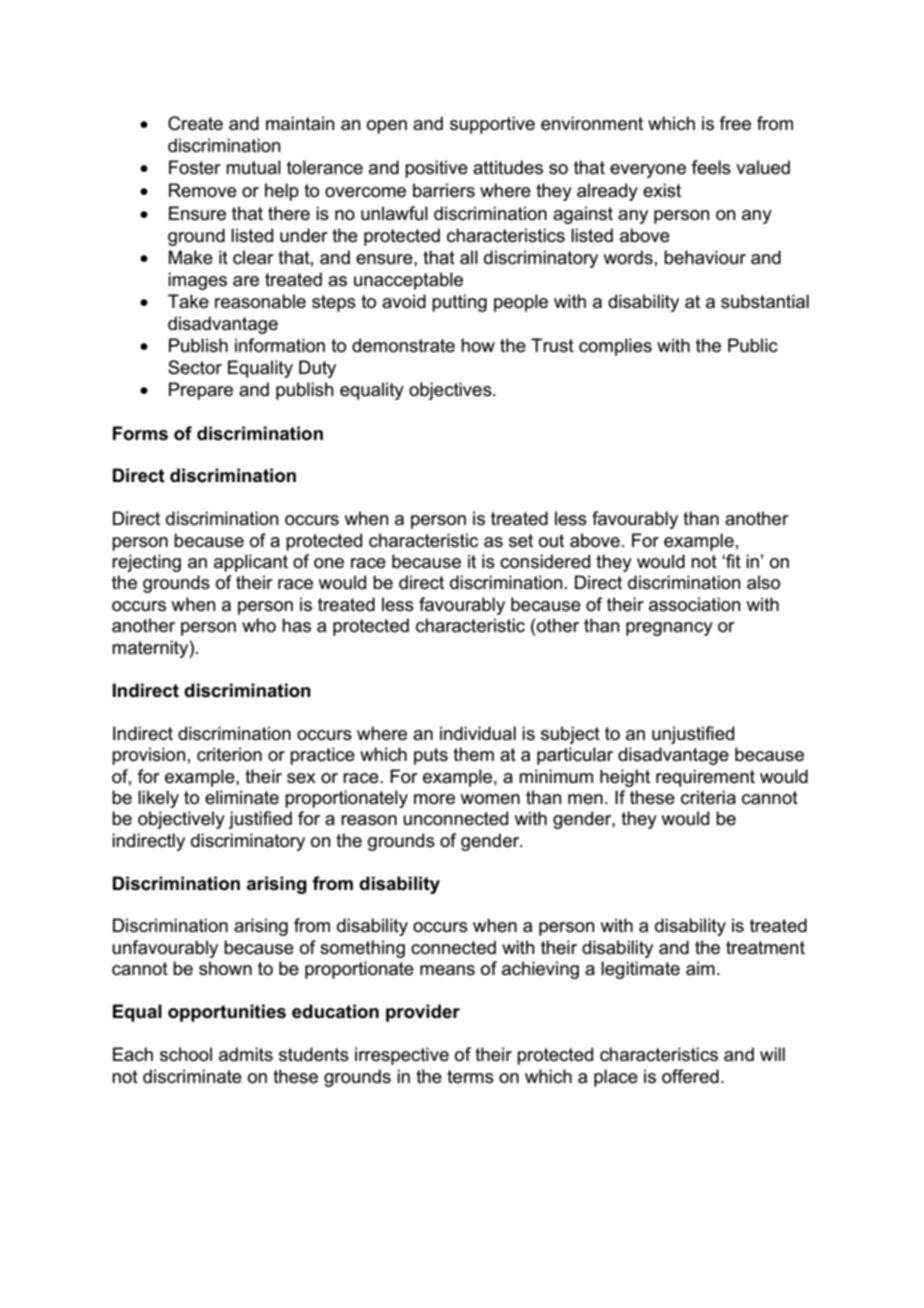 Image resolution: width=924 pixels, height=1308 pixels. Describe the element at coordinates (186, 1054) in the page. I see `school` at that location.
